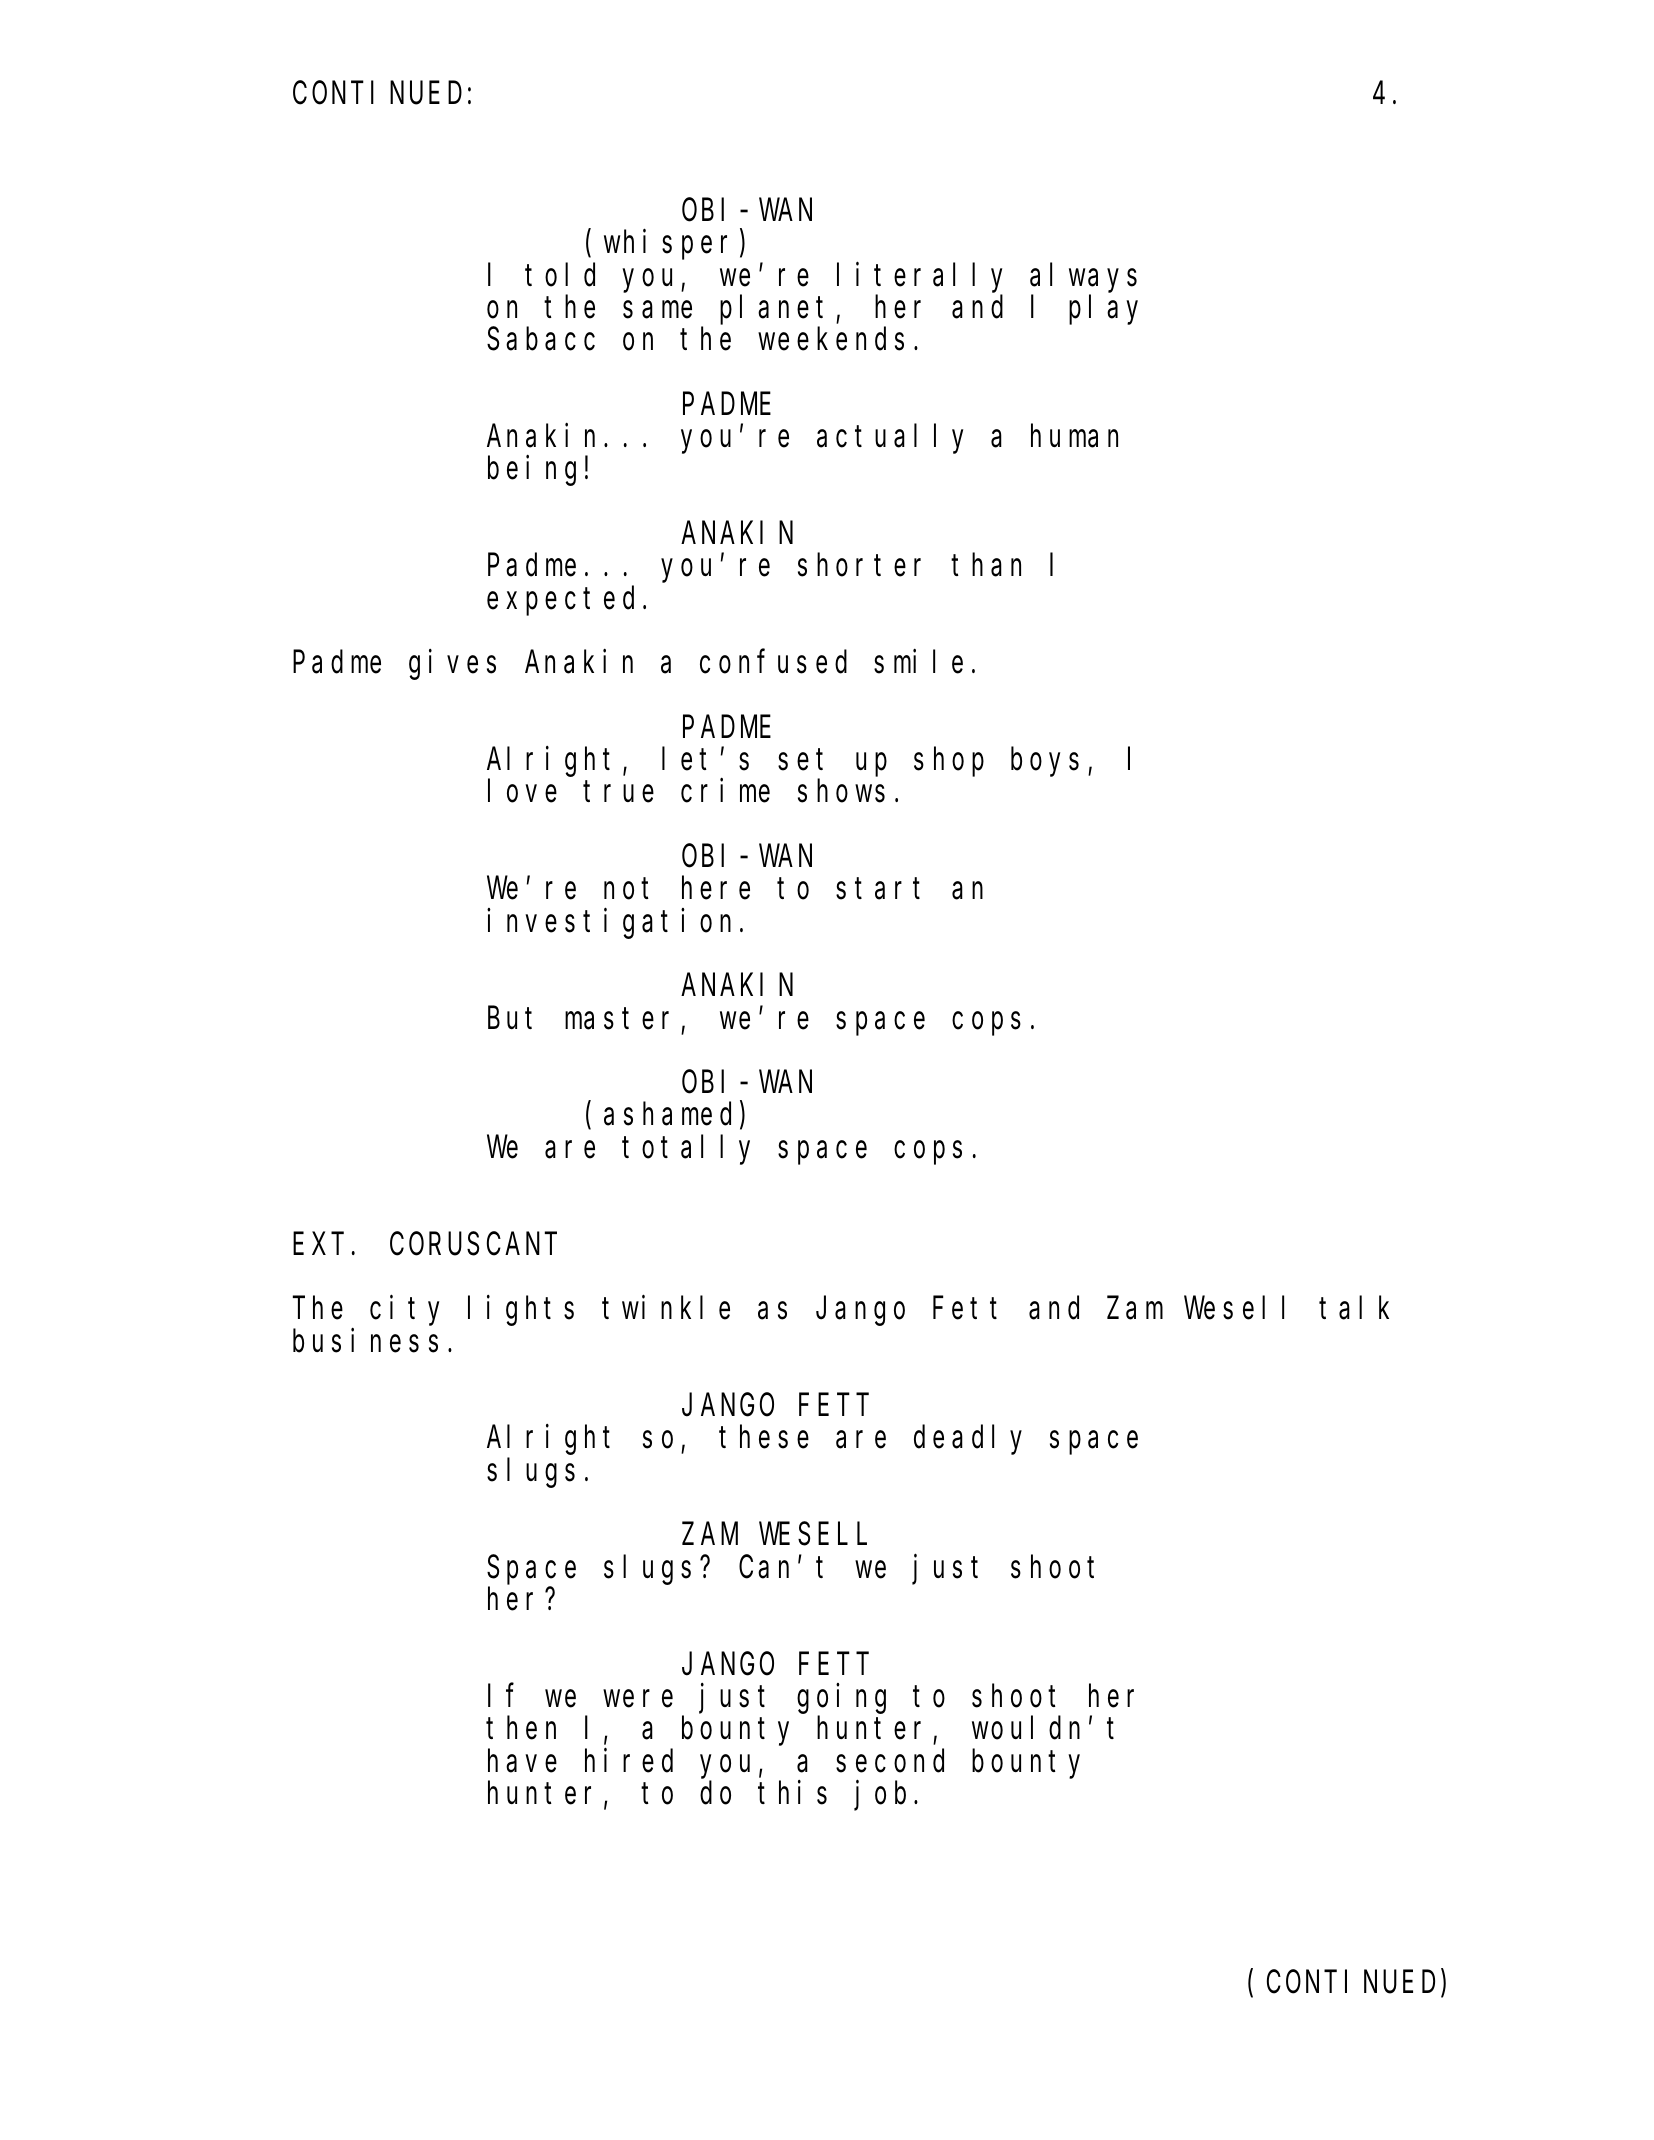 The height and width of the screenshot is (2140, 1654). What do you see at coordinates (657, 310) in the screenshot?
I see `same` at bounding box center [657, 310].
